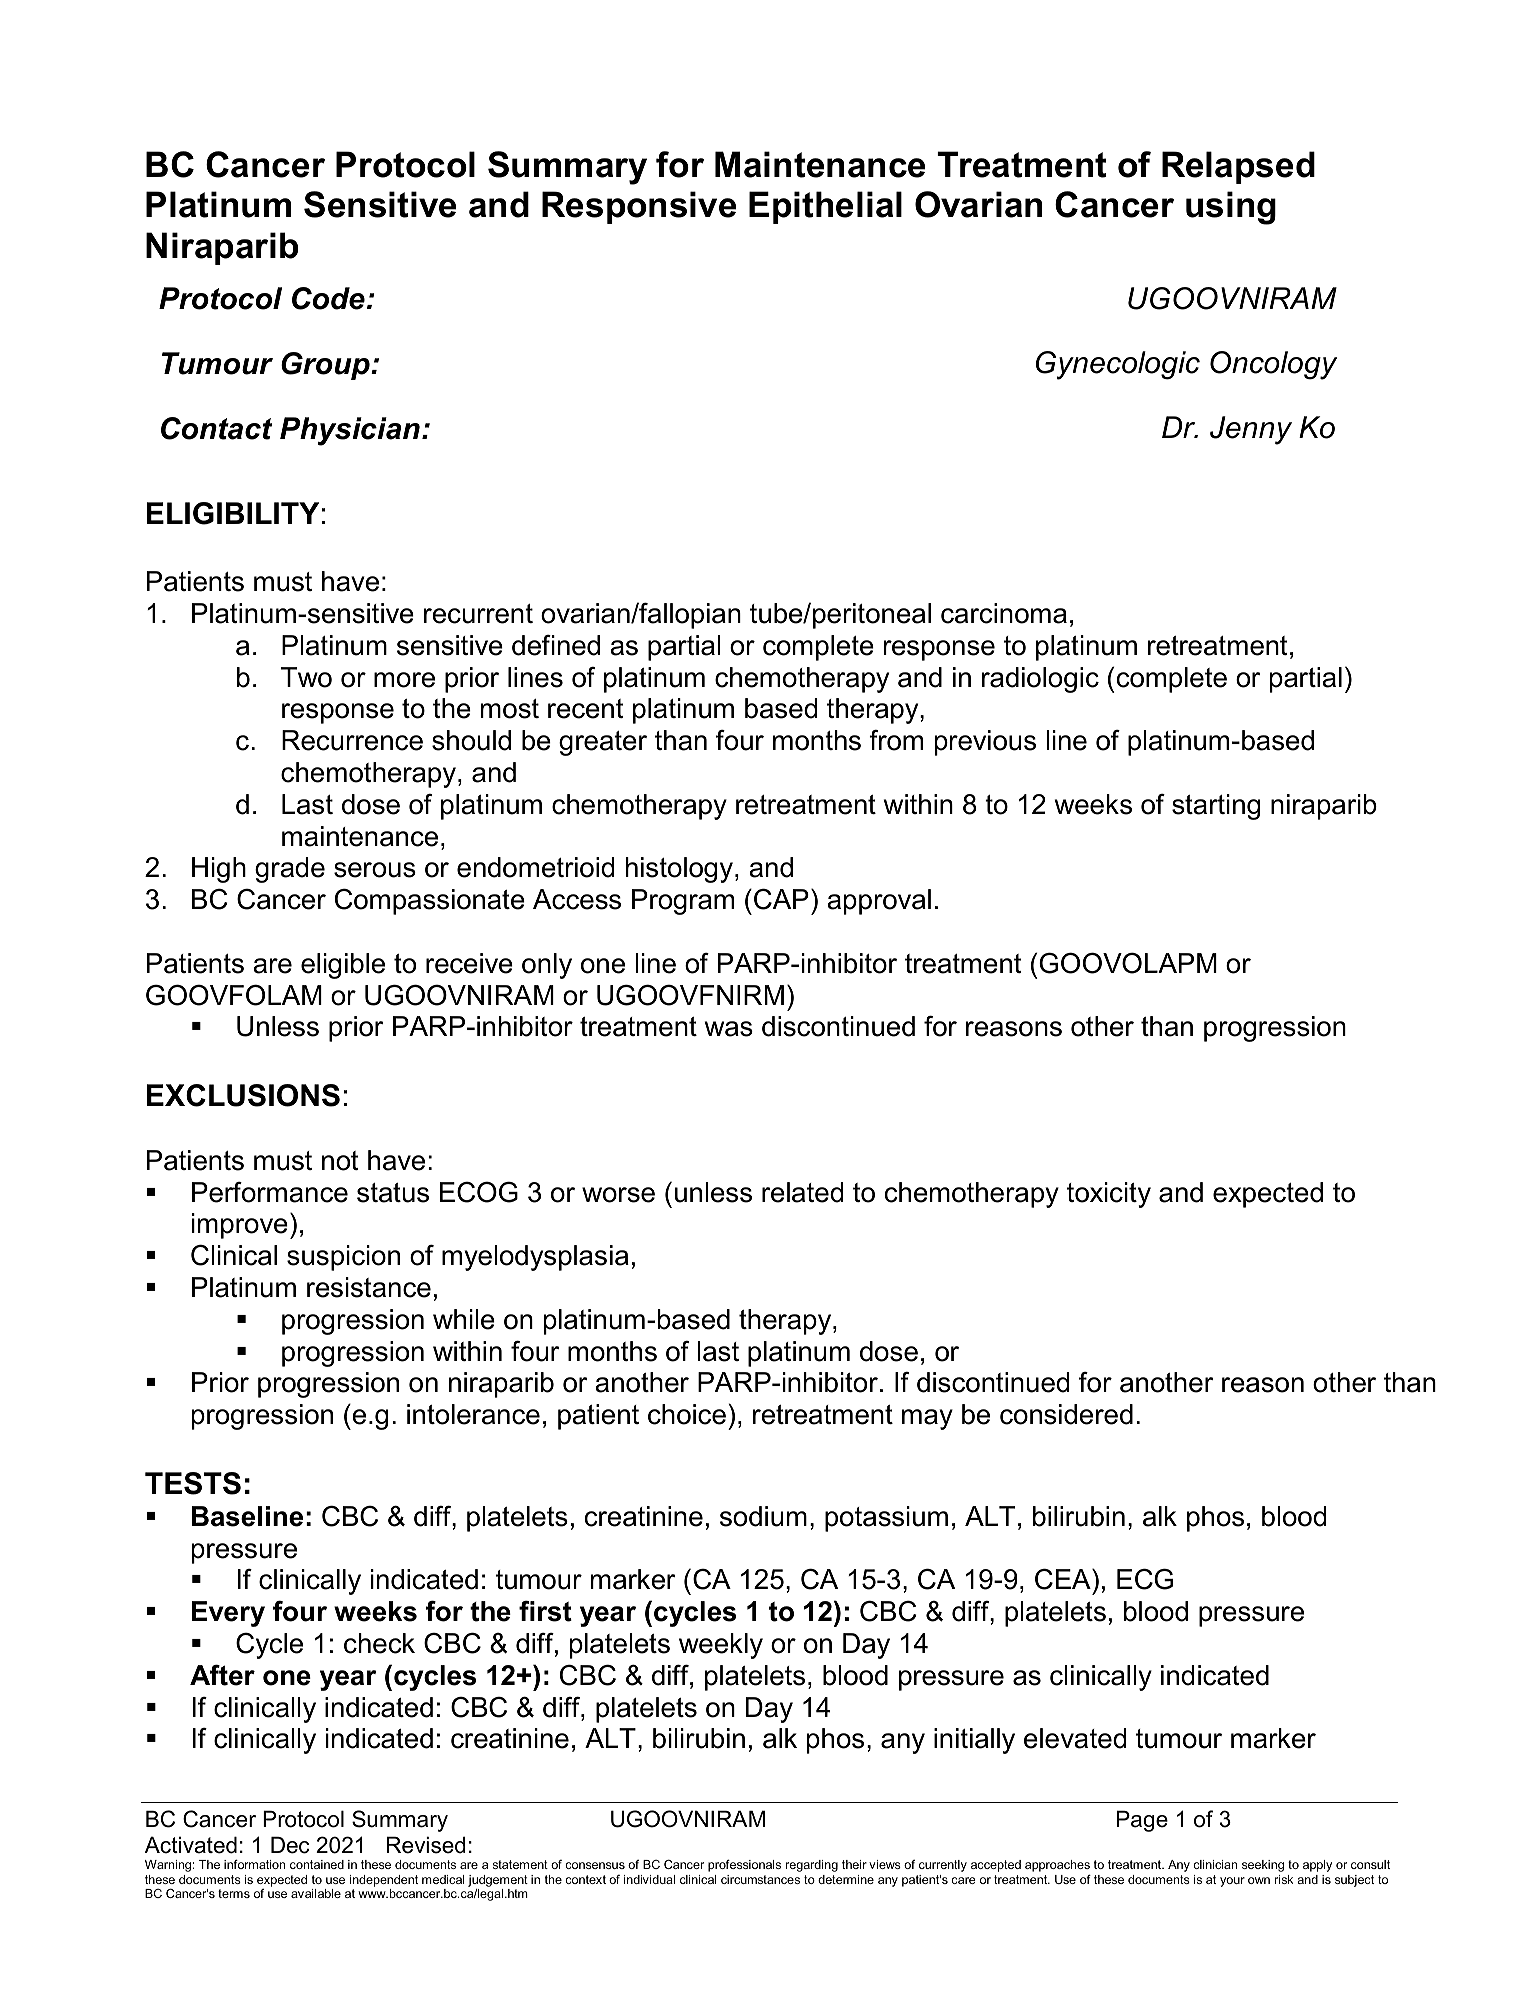  I want to click on toxicity, so click(1109, 1195).
